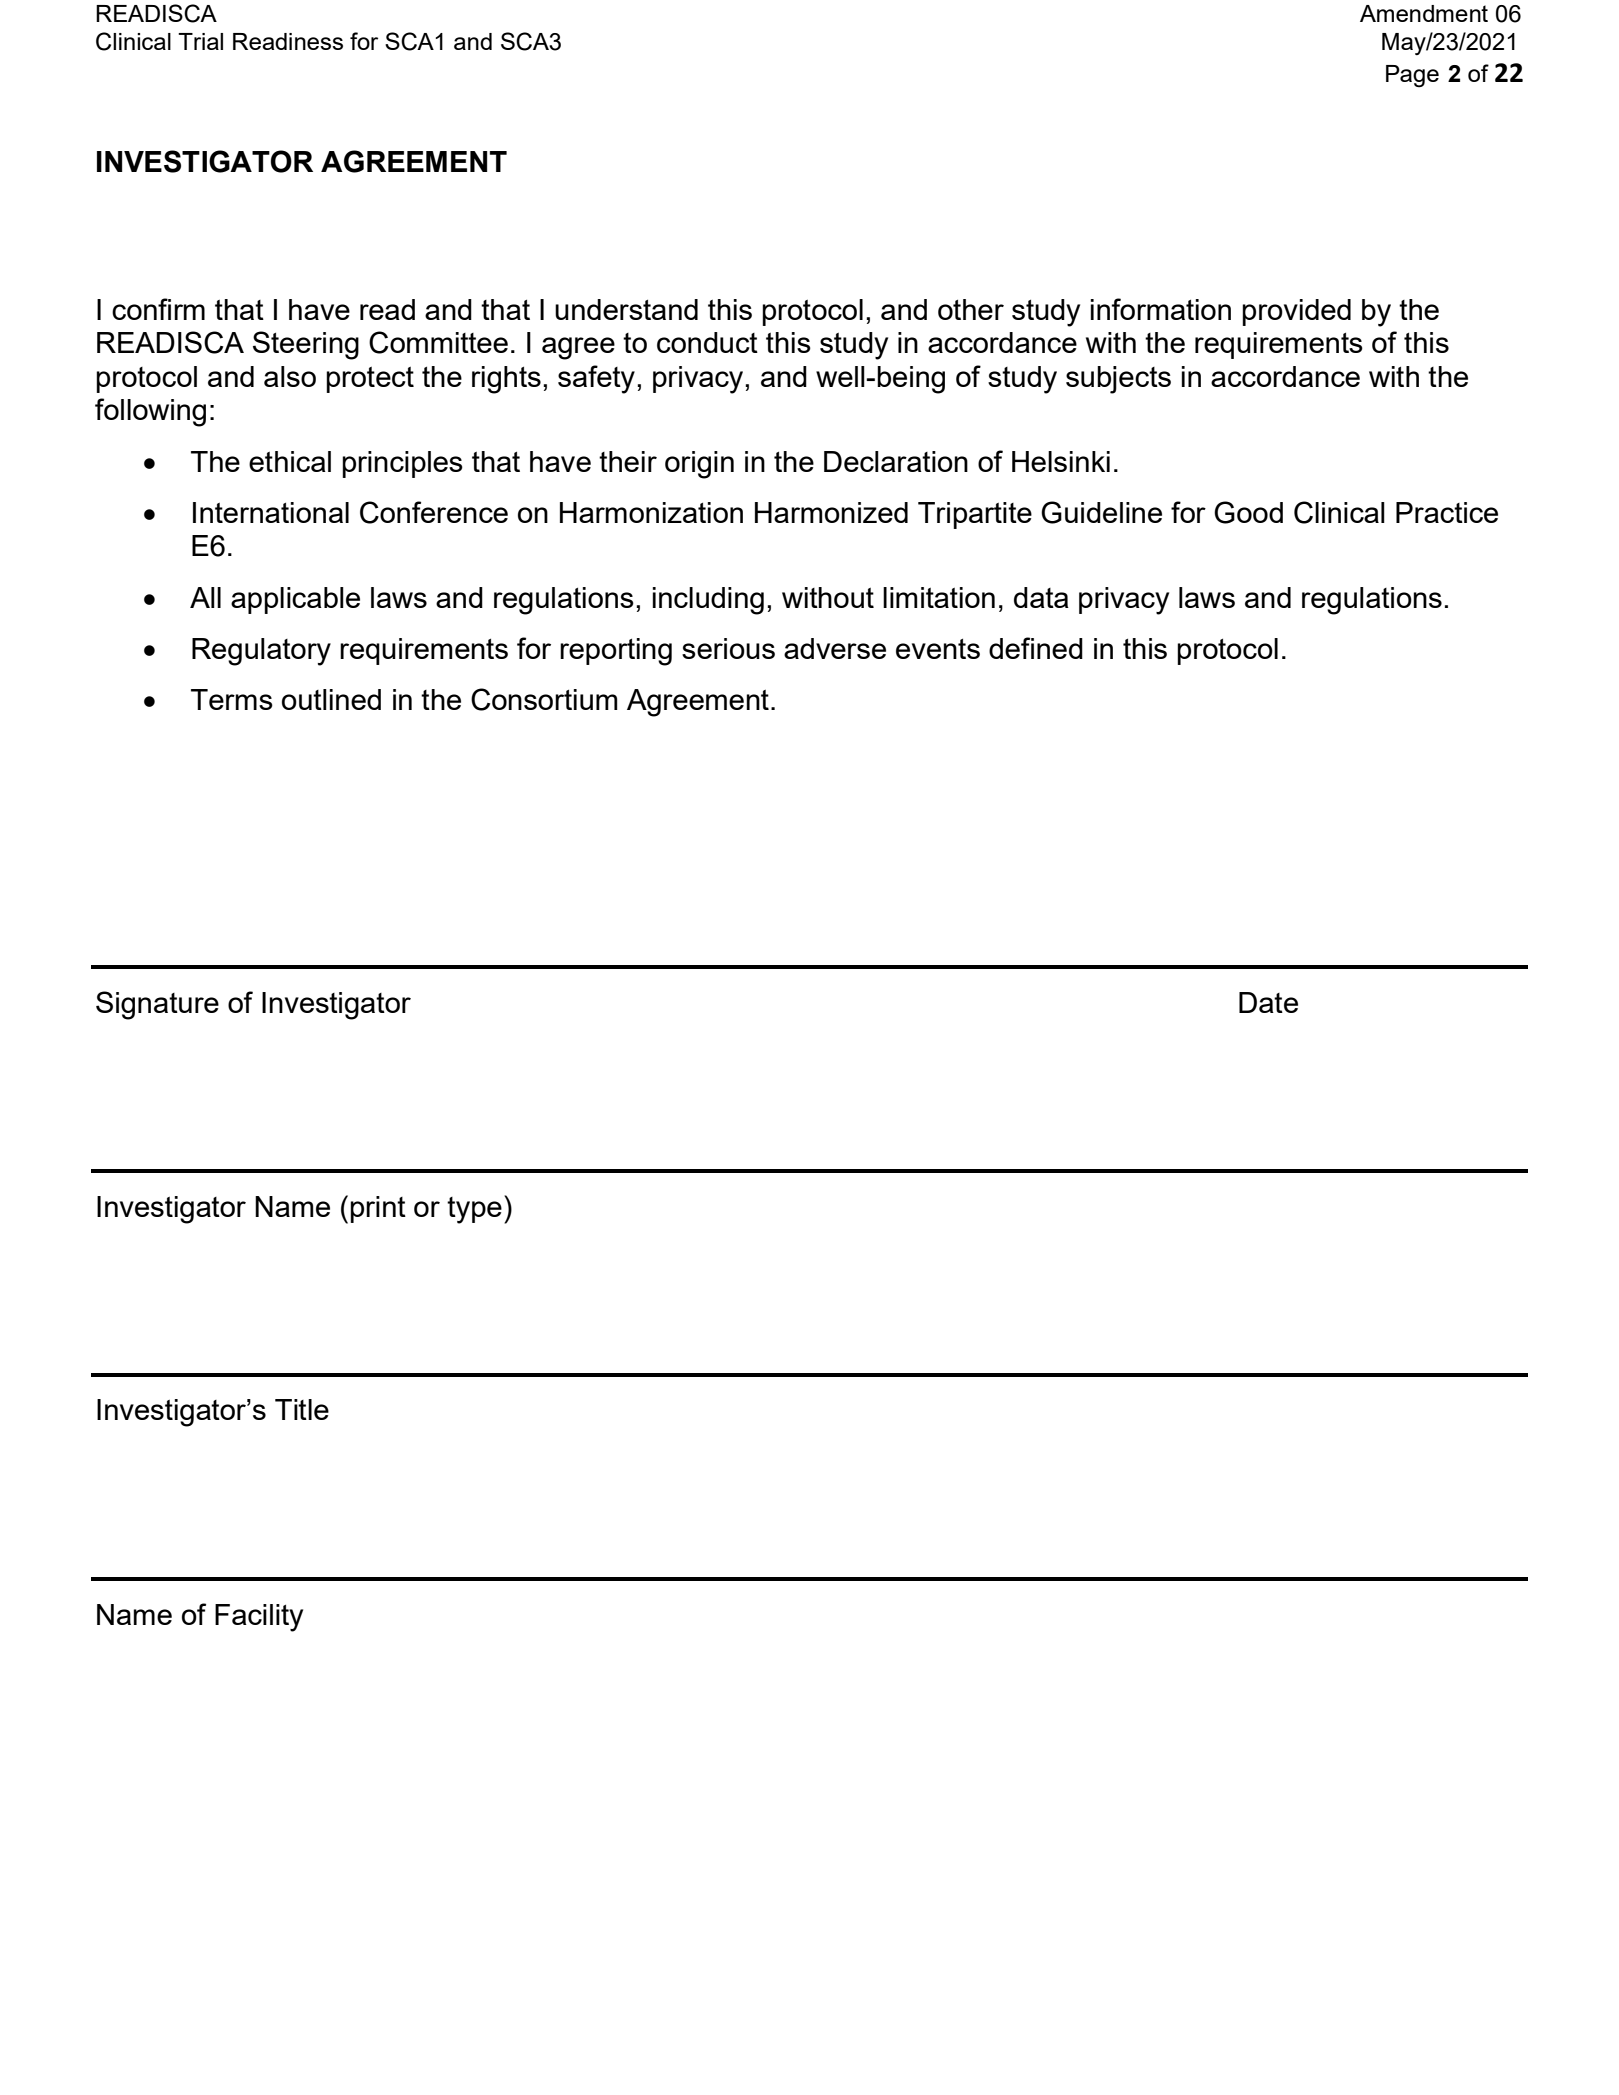 Image resolution: width=1619 pixels, height=2095 pixels. I want to click on Page, so click(1412, 76).
